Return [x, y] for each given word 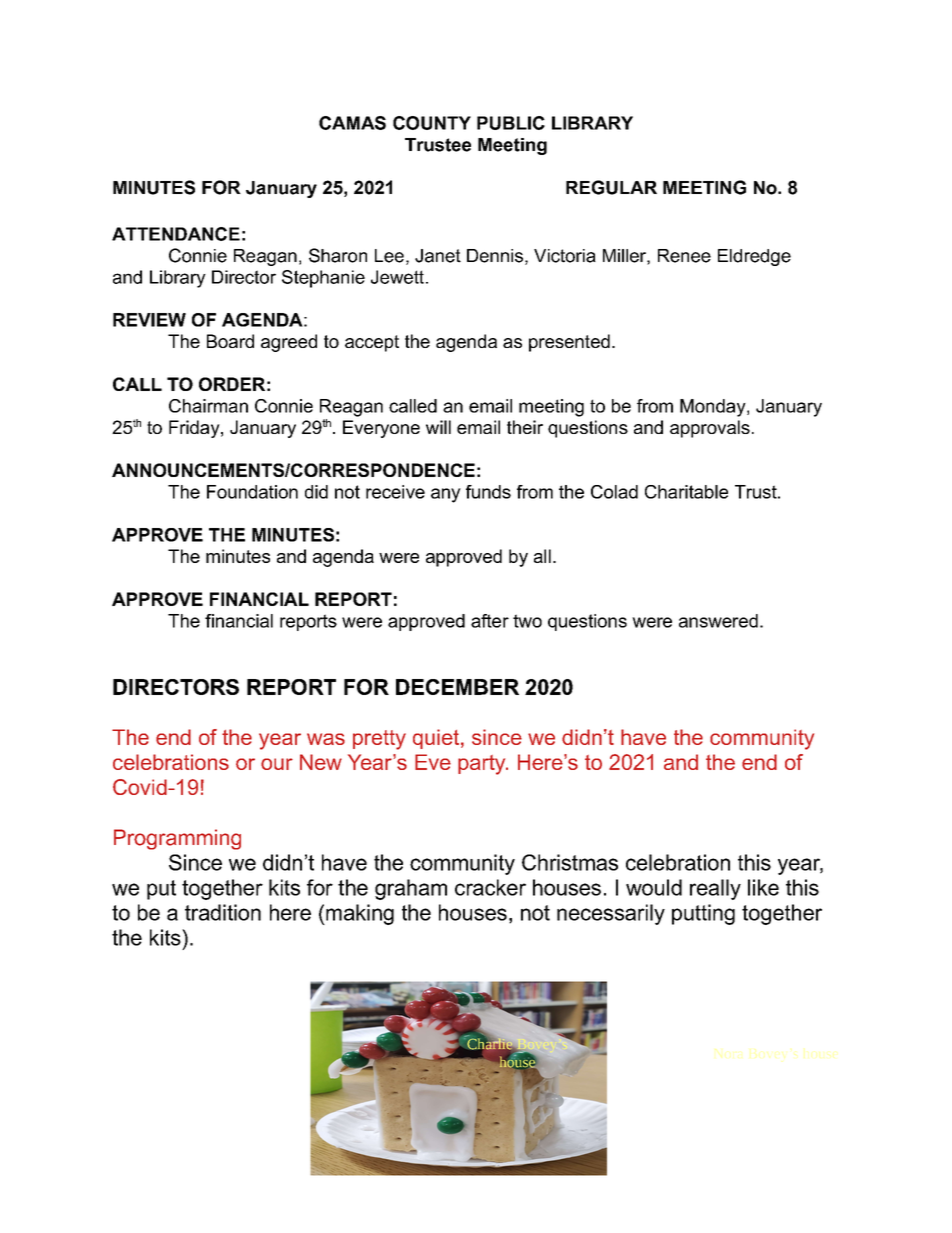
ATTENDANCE [176, 234]
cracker [490, 887]
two [527, 621]
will [438, 427]
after [490, 621]
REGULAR [611, 187]
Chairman [208, 406]
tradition [223, 912]
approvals [710, 429]
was [326, 739]
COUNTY [432, 123]
